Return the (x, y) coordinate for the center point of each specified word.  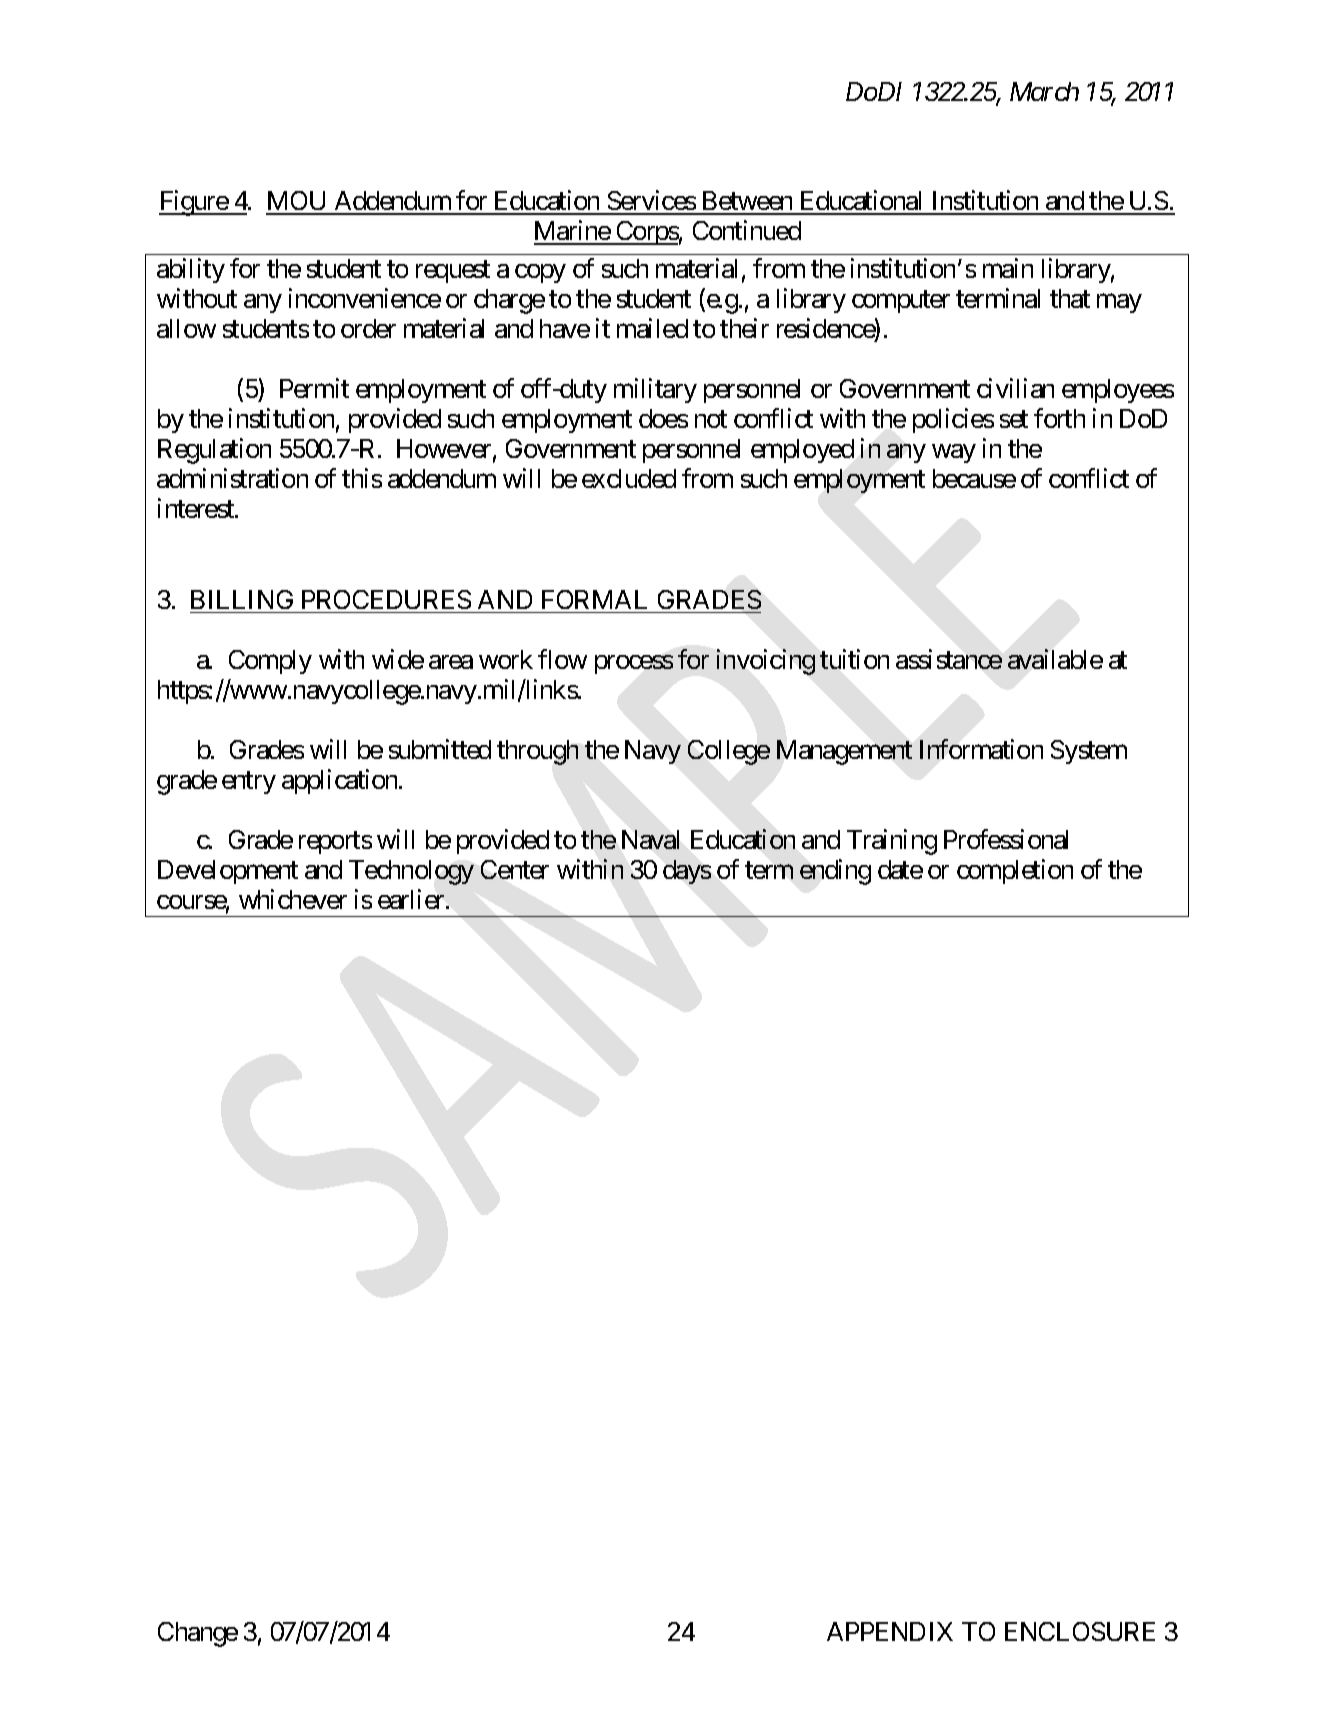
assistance (949, 659)
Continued (747, 230)
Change (198, 1634)
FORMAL (594, 599)
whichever (293, 899)
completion (1015, 871)
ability (191, 270)
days (687, 872)
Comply (270, 662)
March (1044, 91)
